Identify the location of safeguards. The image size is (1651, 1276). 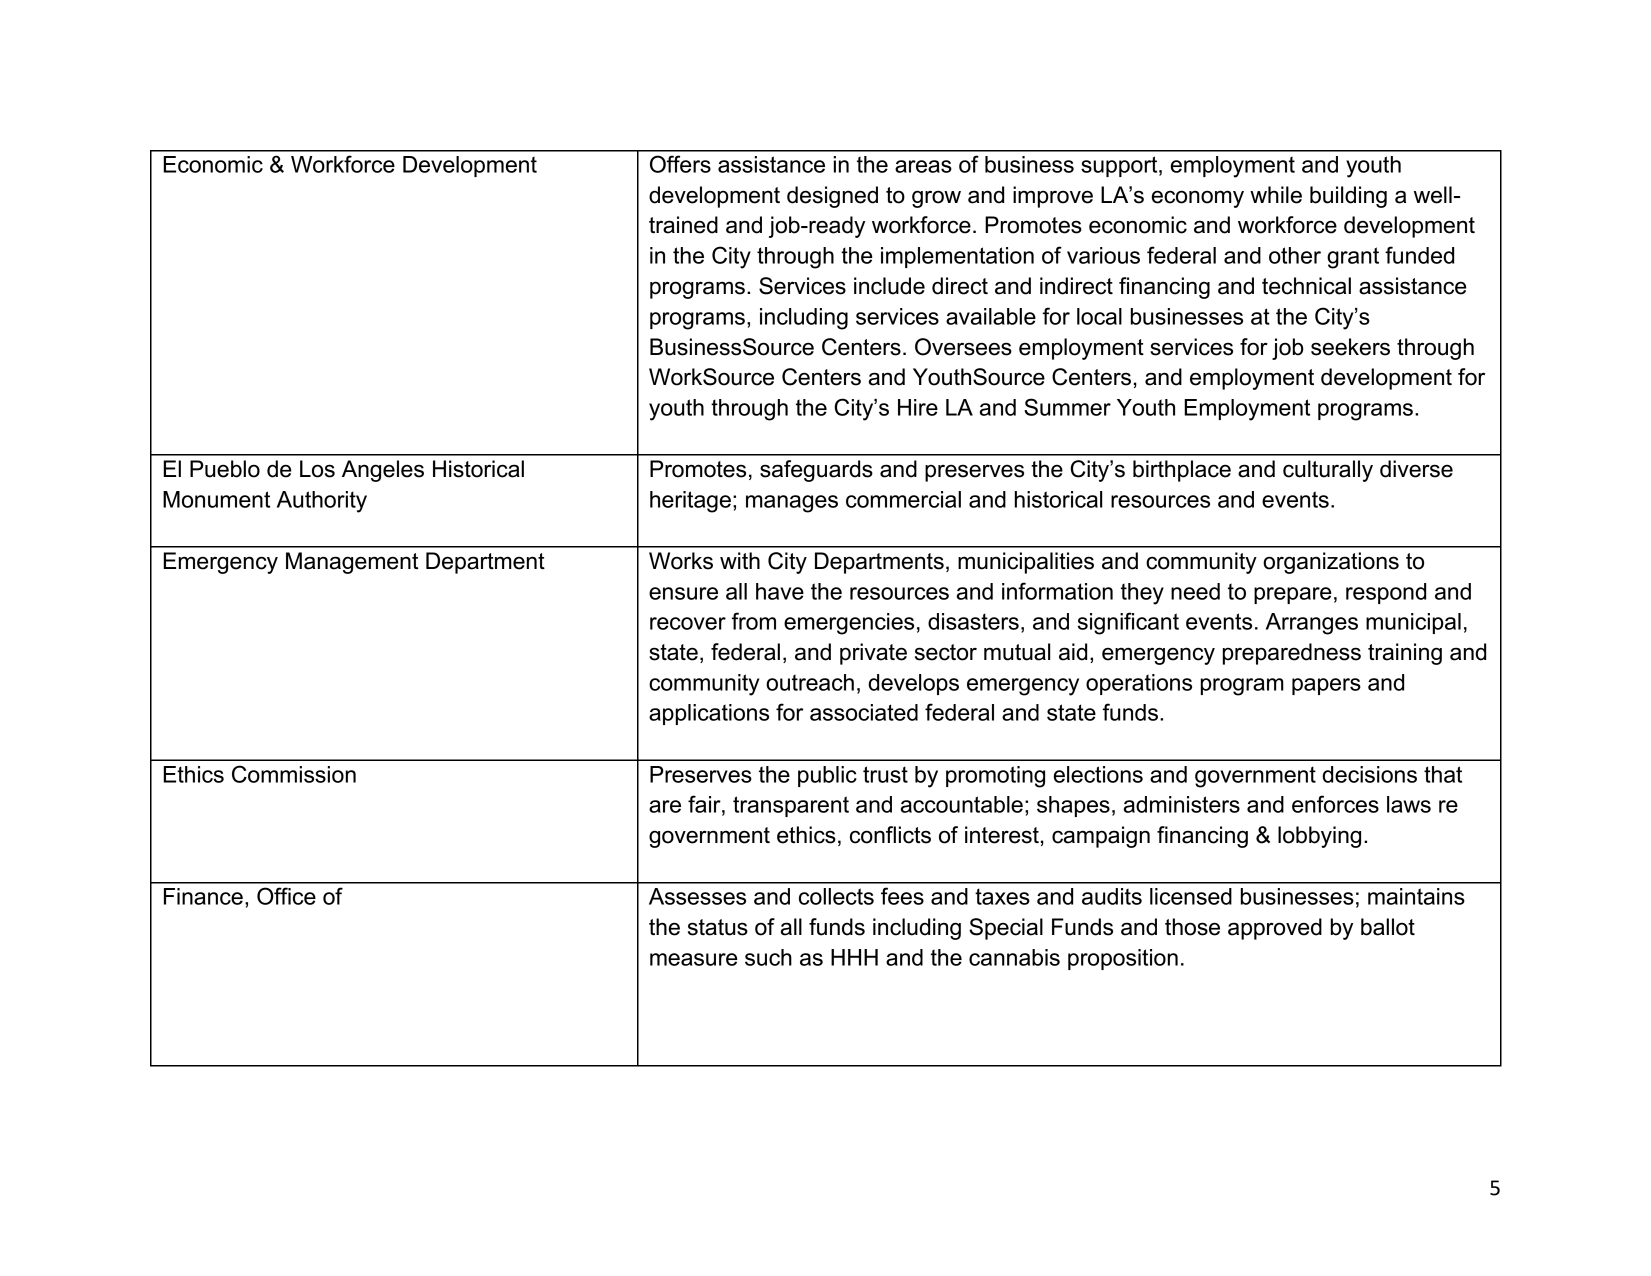
(816, 471).
